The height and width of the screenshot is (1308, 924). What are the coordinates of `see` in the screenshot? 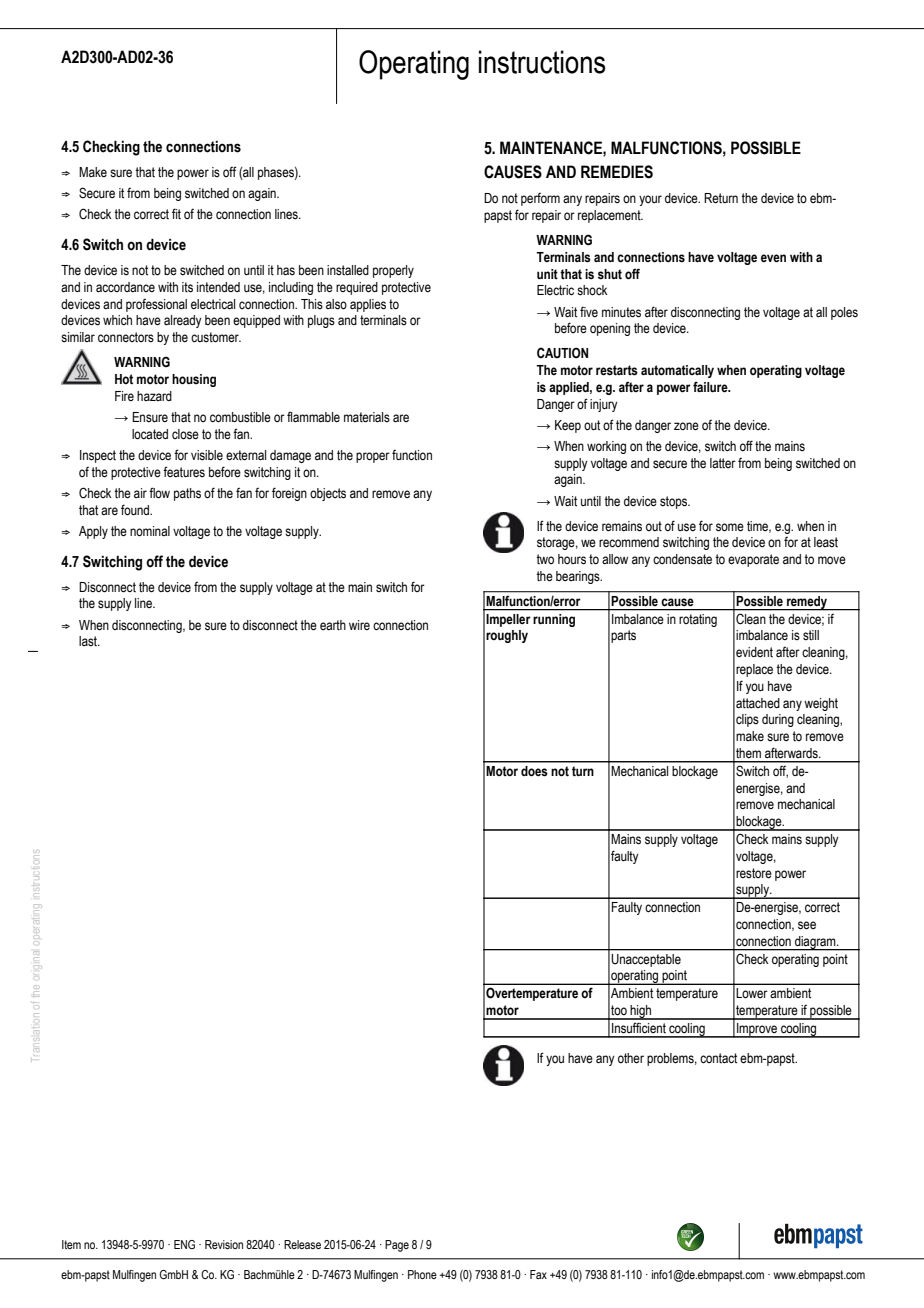 It's located at (807, 925).
